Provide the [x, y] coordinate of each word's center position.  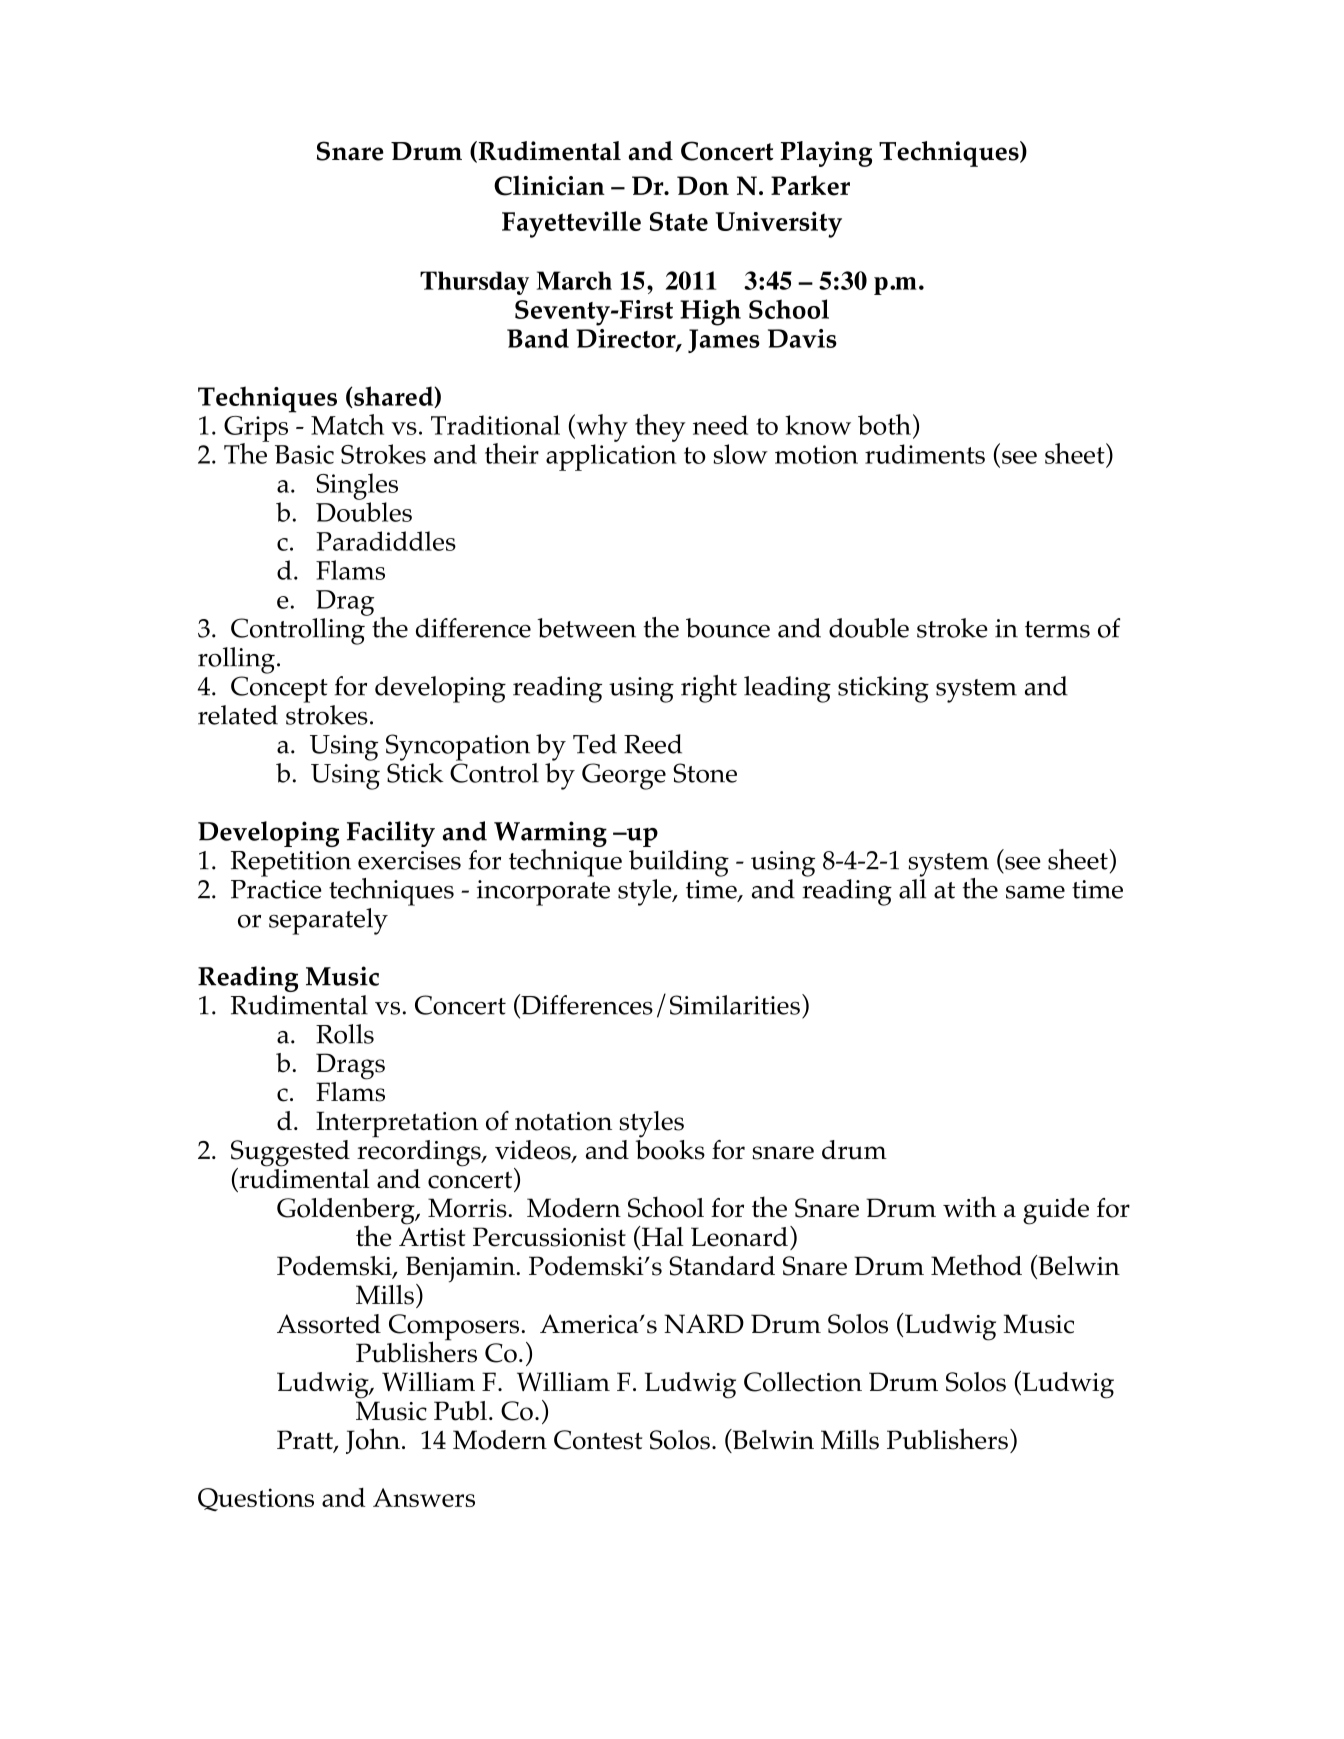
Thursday [474, 283]
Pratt [306, 1441]
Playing [826, 154]
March [574, 280]
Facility [391, 834]
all [912, 889]
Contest [598, 1440]
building [679, 863]
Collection [803, 1382]
